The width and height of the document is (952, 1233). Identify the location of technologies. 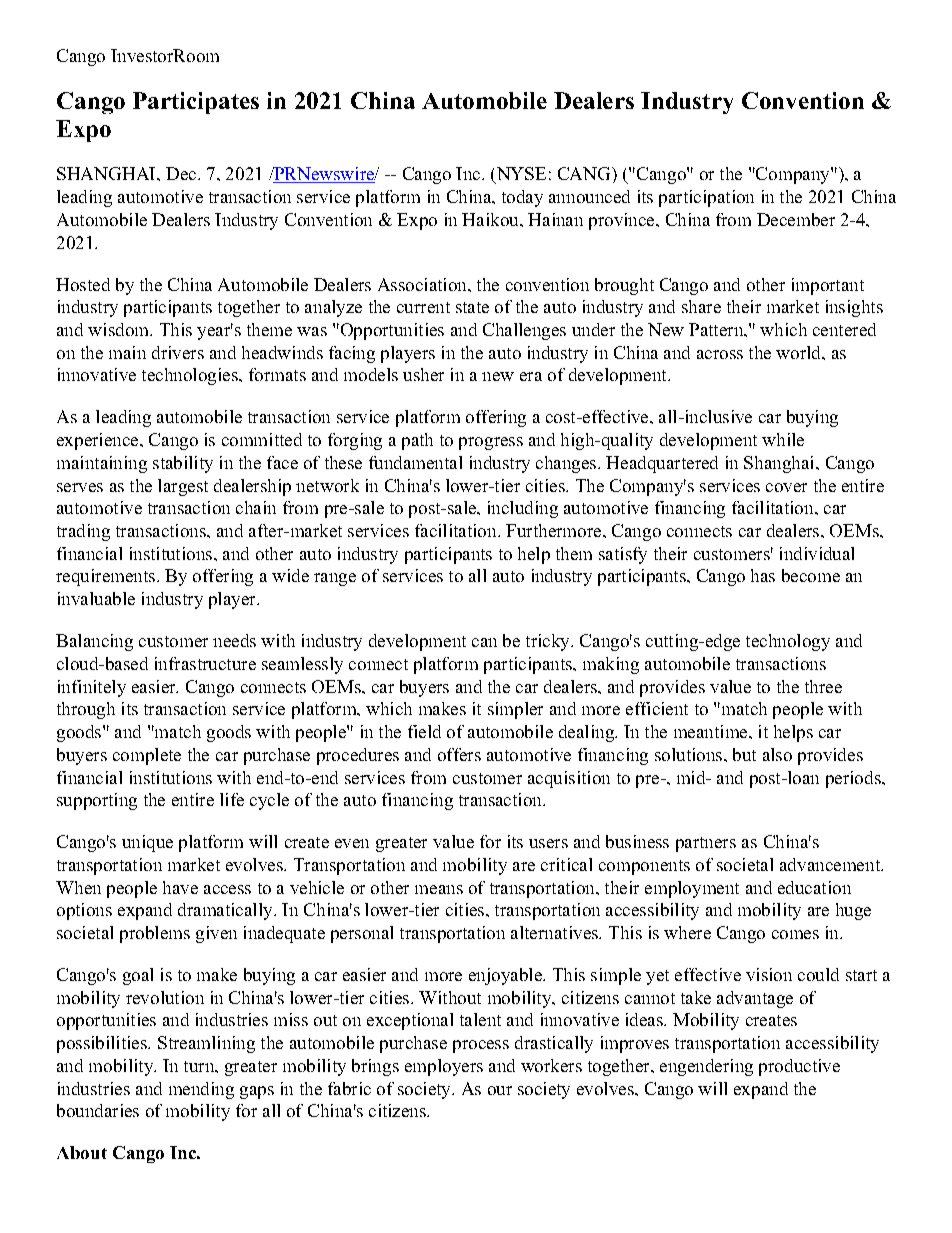
(191, 376).
